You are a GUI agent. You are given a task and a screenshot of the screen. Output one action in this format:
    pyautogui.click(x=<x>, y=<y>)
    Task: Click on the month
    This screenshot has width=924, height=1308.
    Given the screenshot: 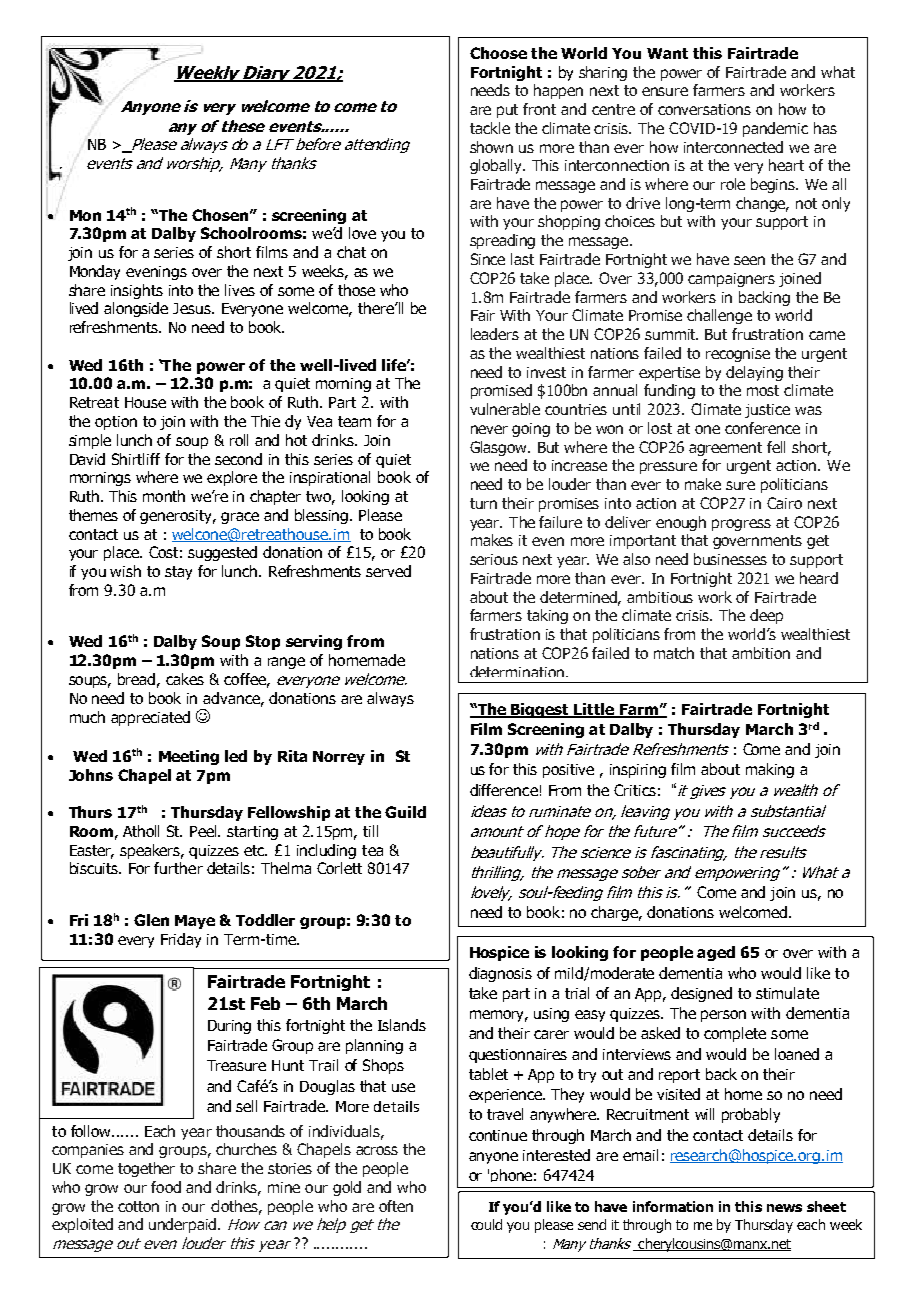 What is the action you would take?
    pyautogui.click(x=164, y=496)
